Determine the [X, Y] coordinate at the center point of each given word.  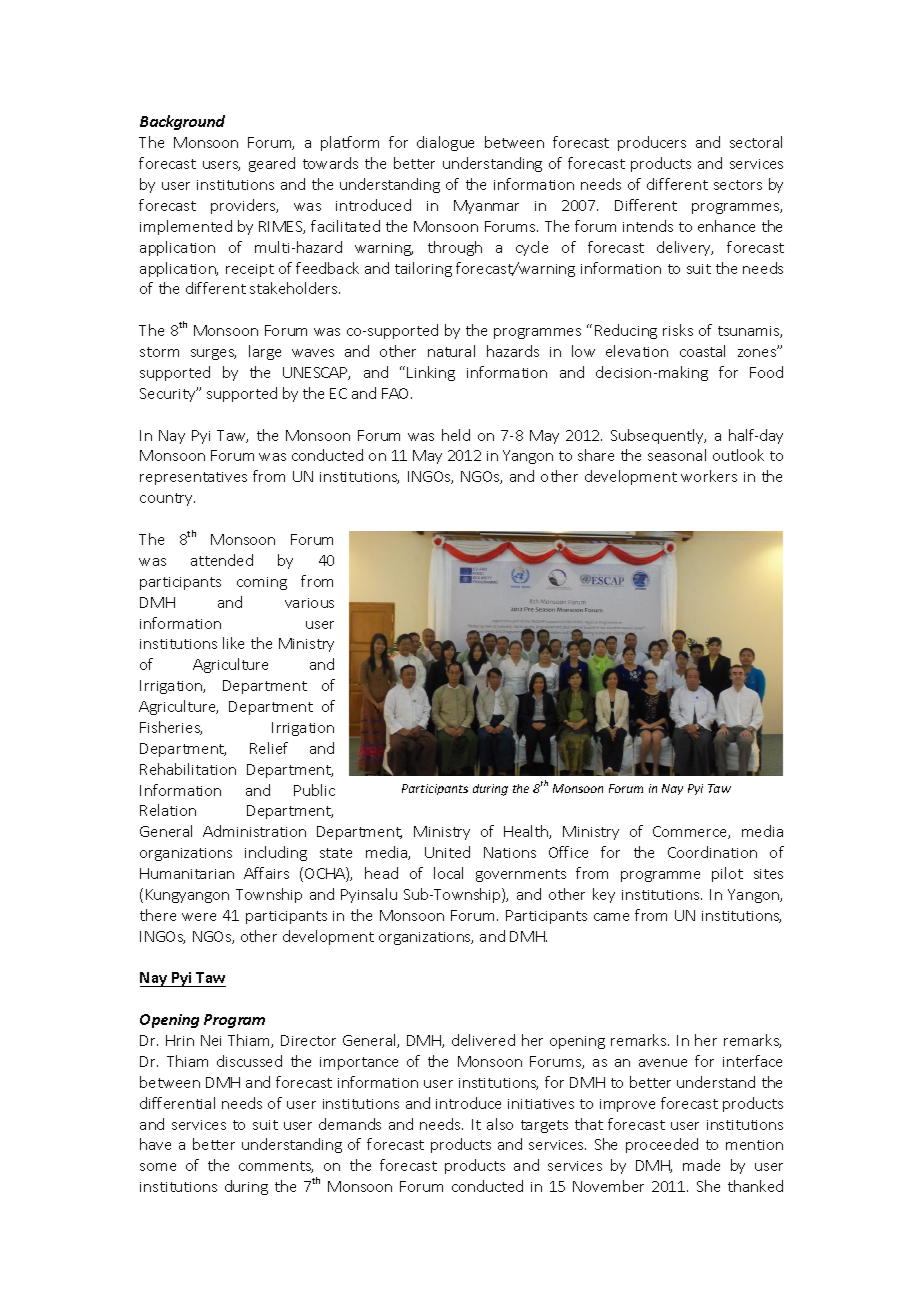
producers [652, 143]
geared [272, 164]
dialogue [445, 143]
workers [709, 476]
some [158, 1167]
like [233, 643]
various [309, 603]
